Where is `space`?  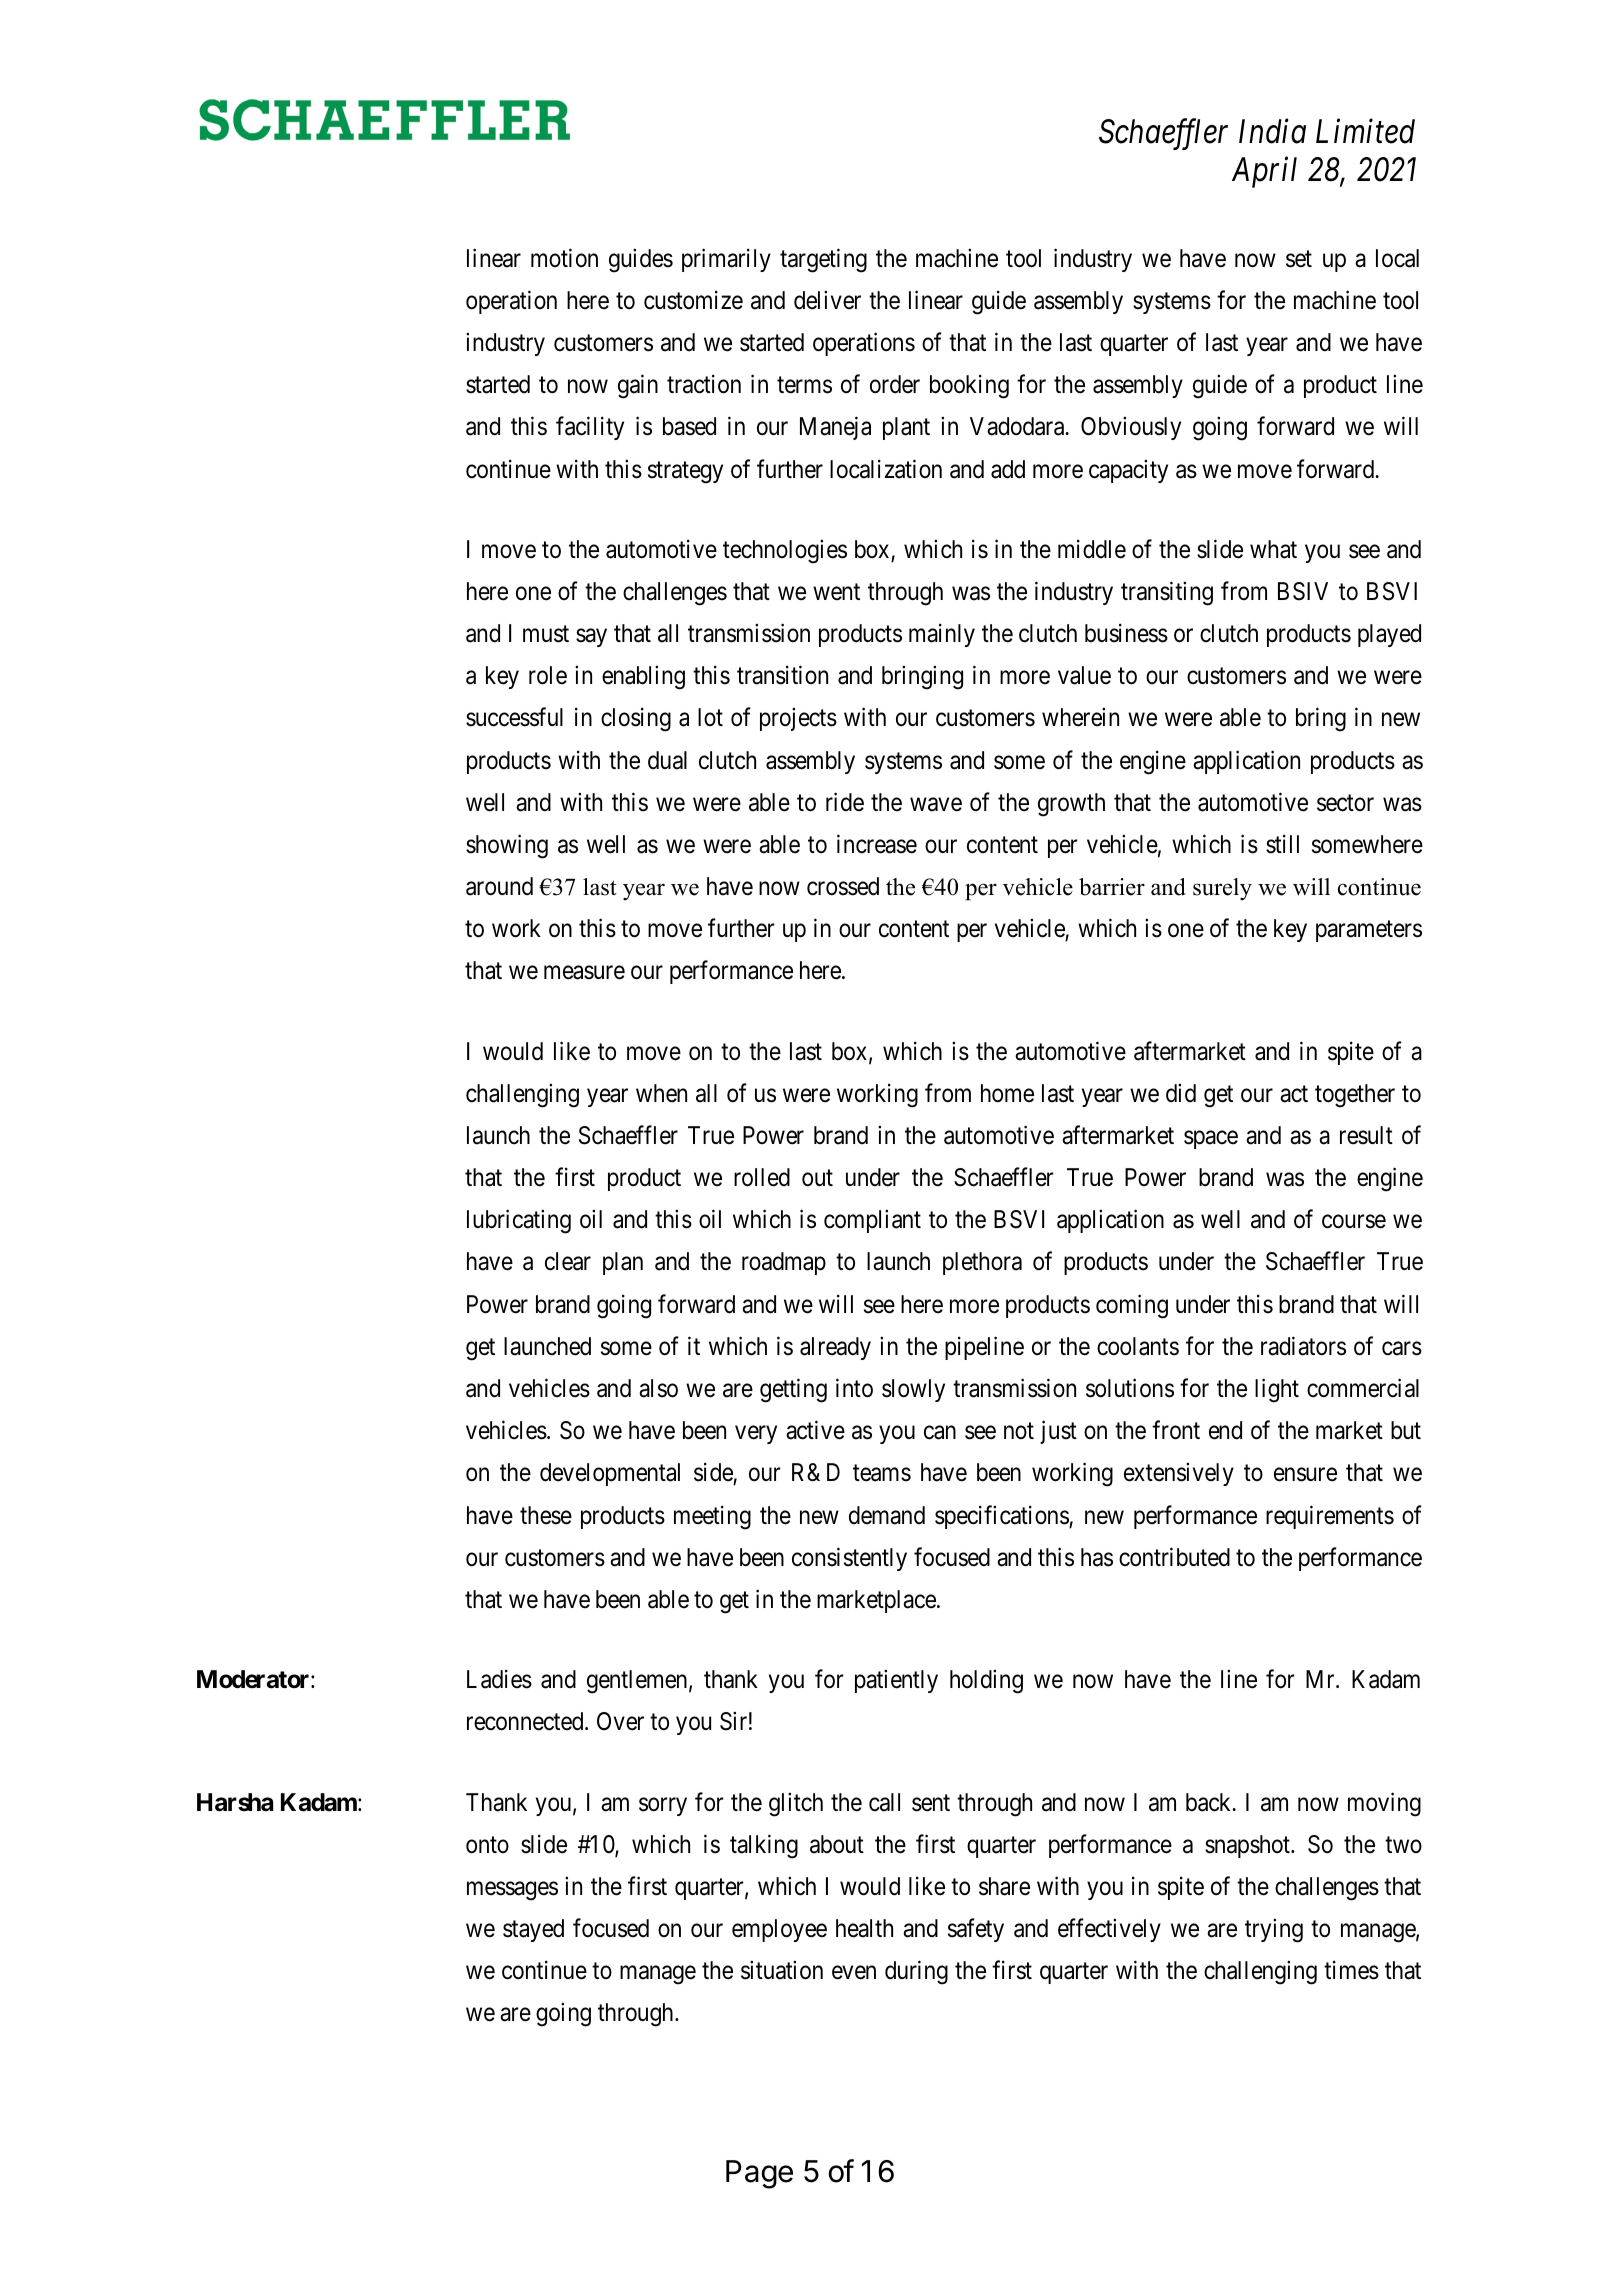 space is located at coordinates (1211, 1140).
